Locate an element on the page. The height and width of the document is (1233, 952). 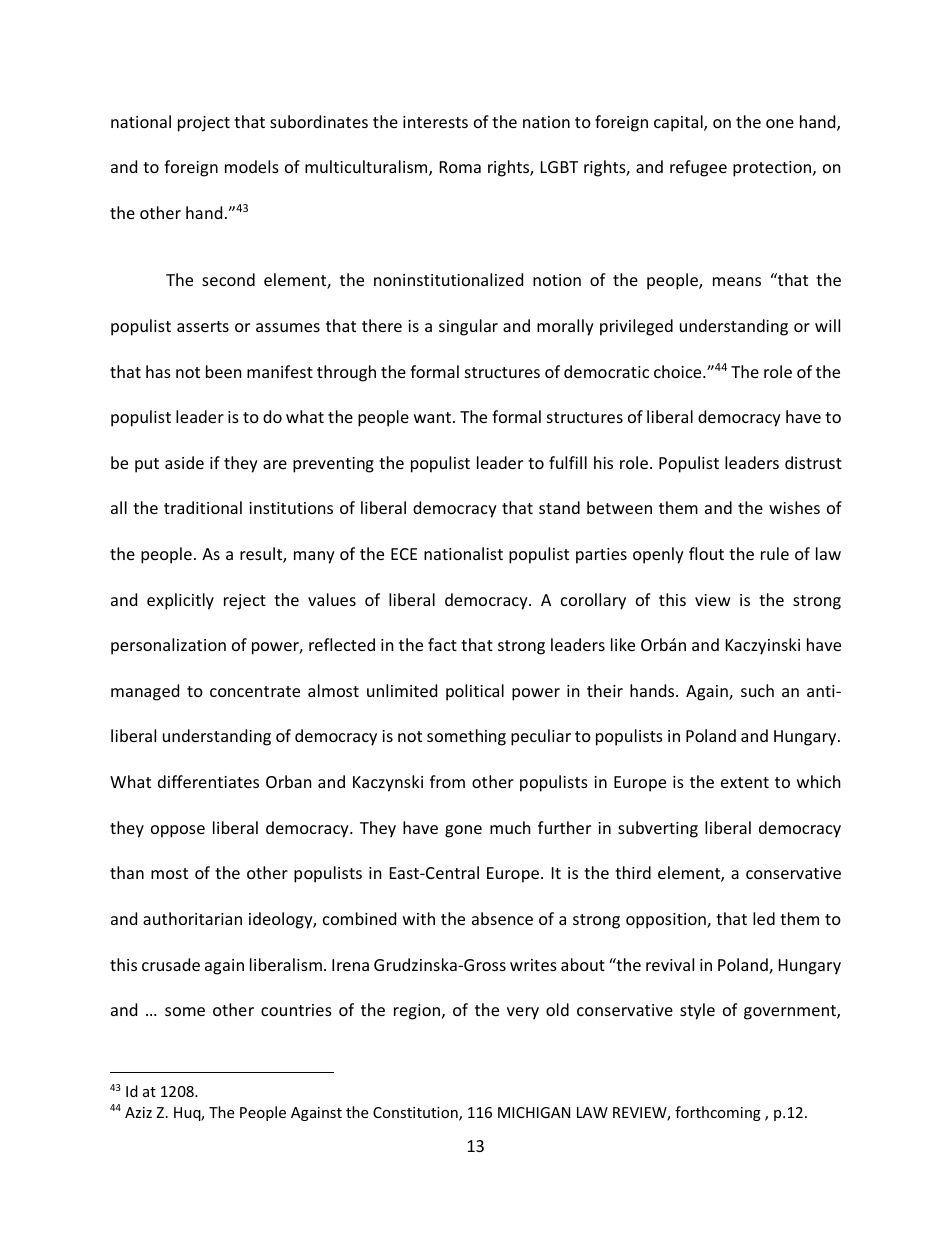
explicitly is located at coordinates (180, 601).
